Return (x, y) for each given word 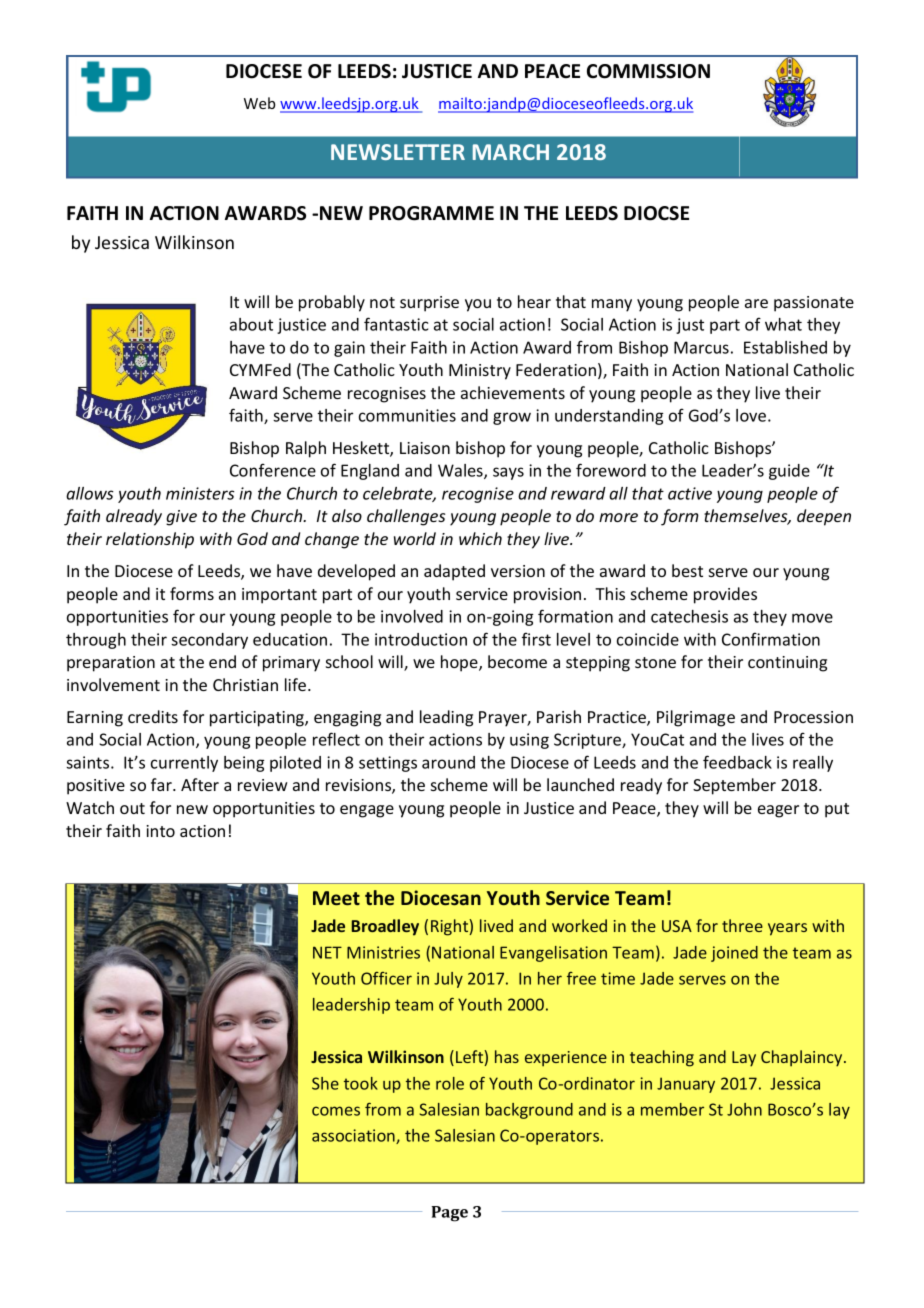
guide (789, 472)
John (744, 1109)
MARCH (511, 152)
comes (336, 1111)
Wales (461, 471)
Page (449, 1214)
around (448, 762)
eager (778, 811)
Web (259, 103)
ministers (200, 493)
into (160, 831)
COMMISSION (648, 71)
